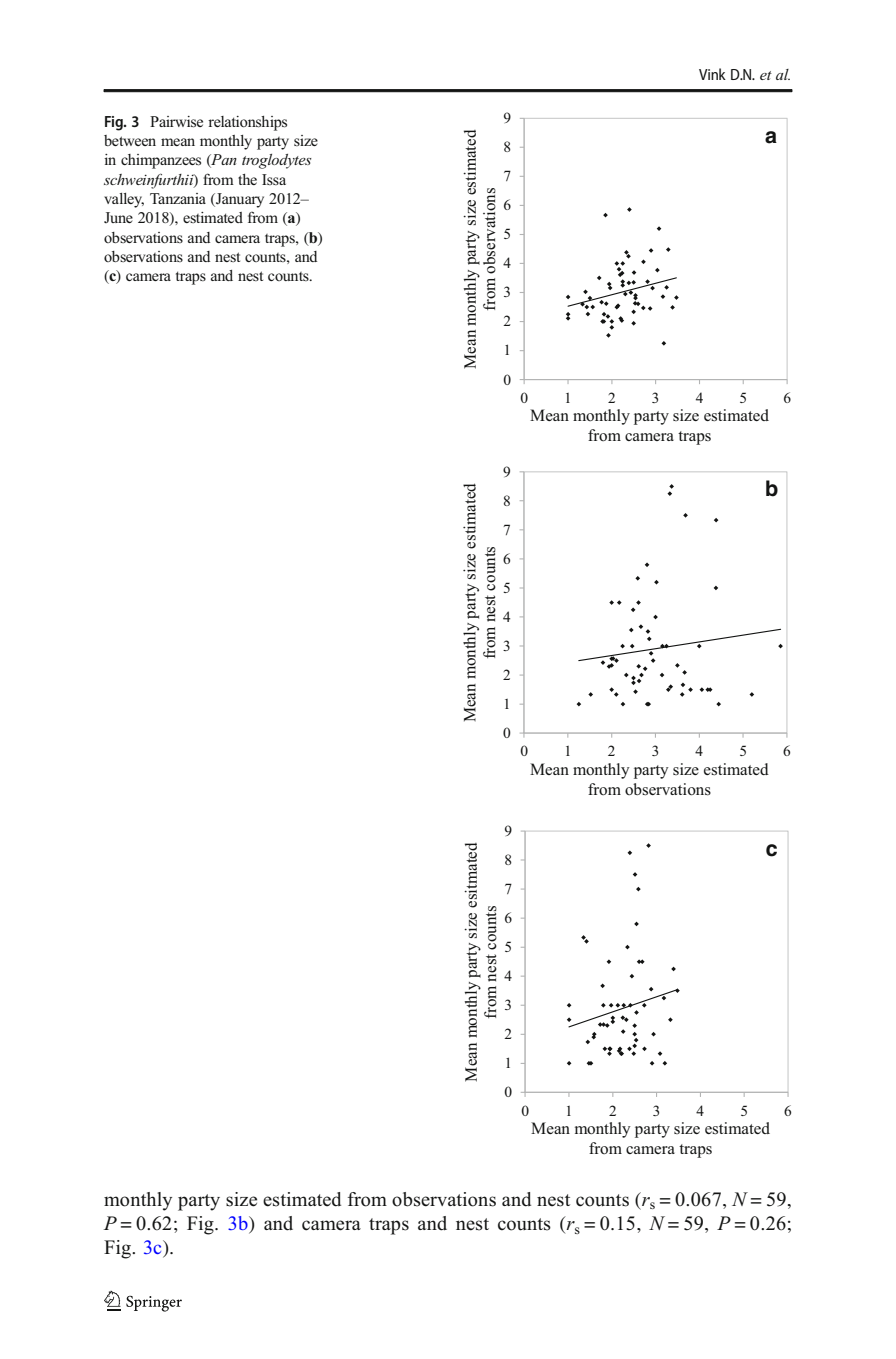 This screenshot has height=1359, width=896. I want to click on January, so click(239, 200).
